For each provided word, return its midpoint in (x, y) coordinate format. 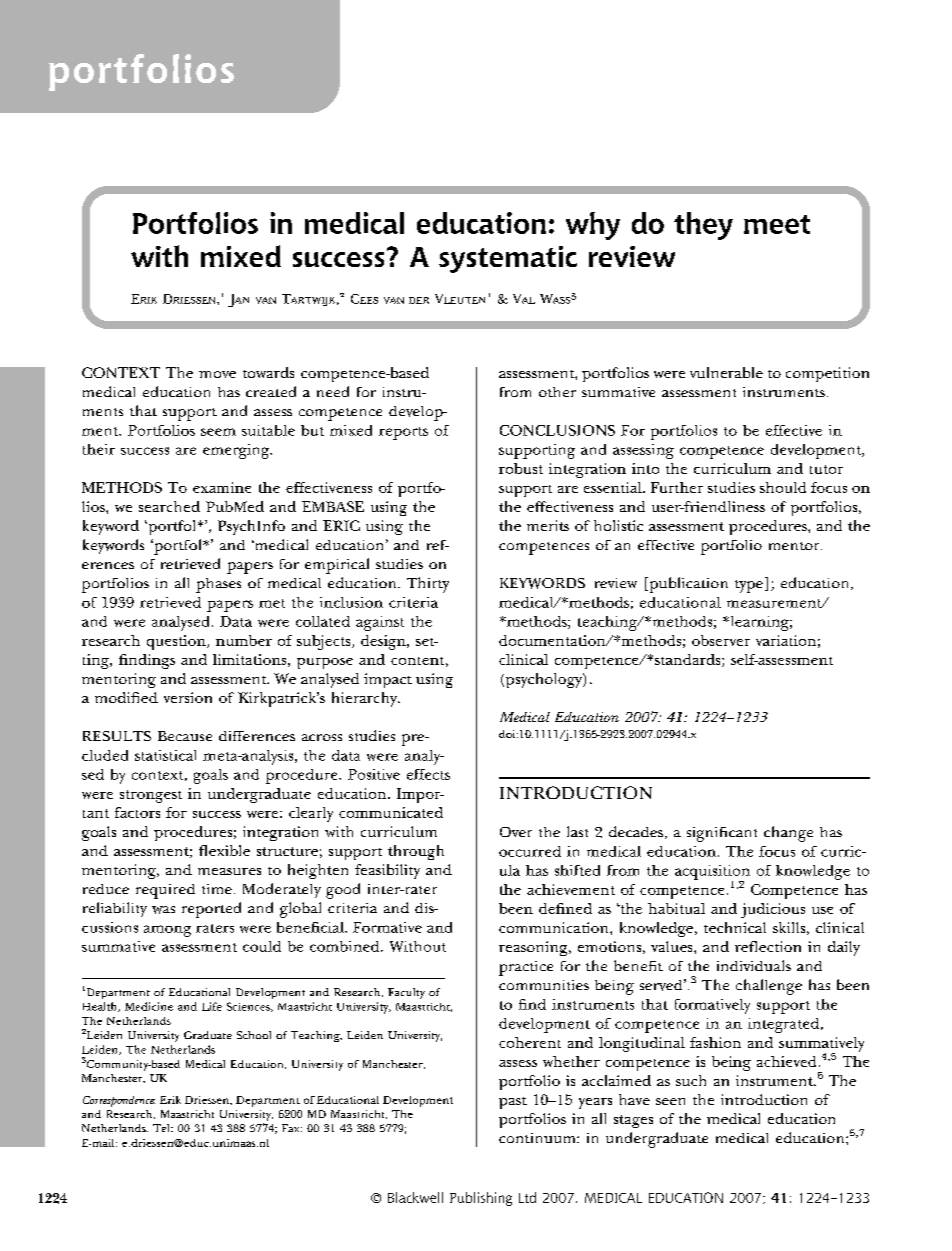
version (188, 697)
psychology (545, 680)
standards (689, 660)
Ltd (527, 1197)
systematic (508, 259)
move (217, 374)
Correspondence (119, 1101)
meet (777, 224)
